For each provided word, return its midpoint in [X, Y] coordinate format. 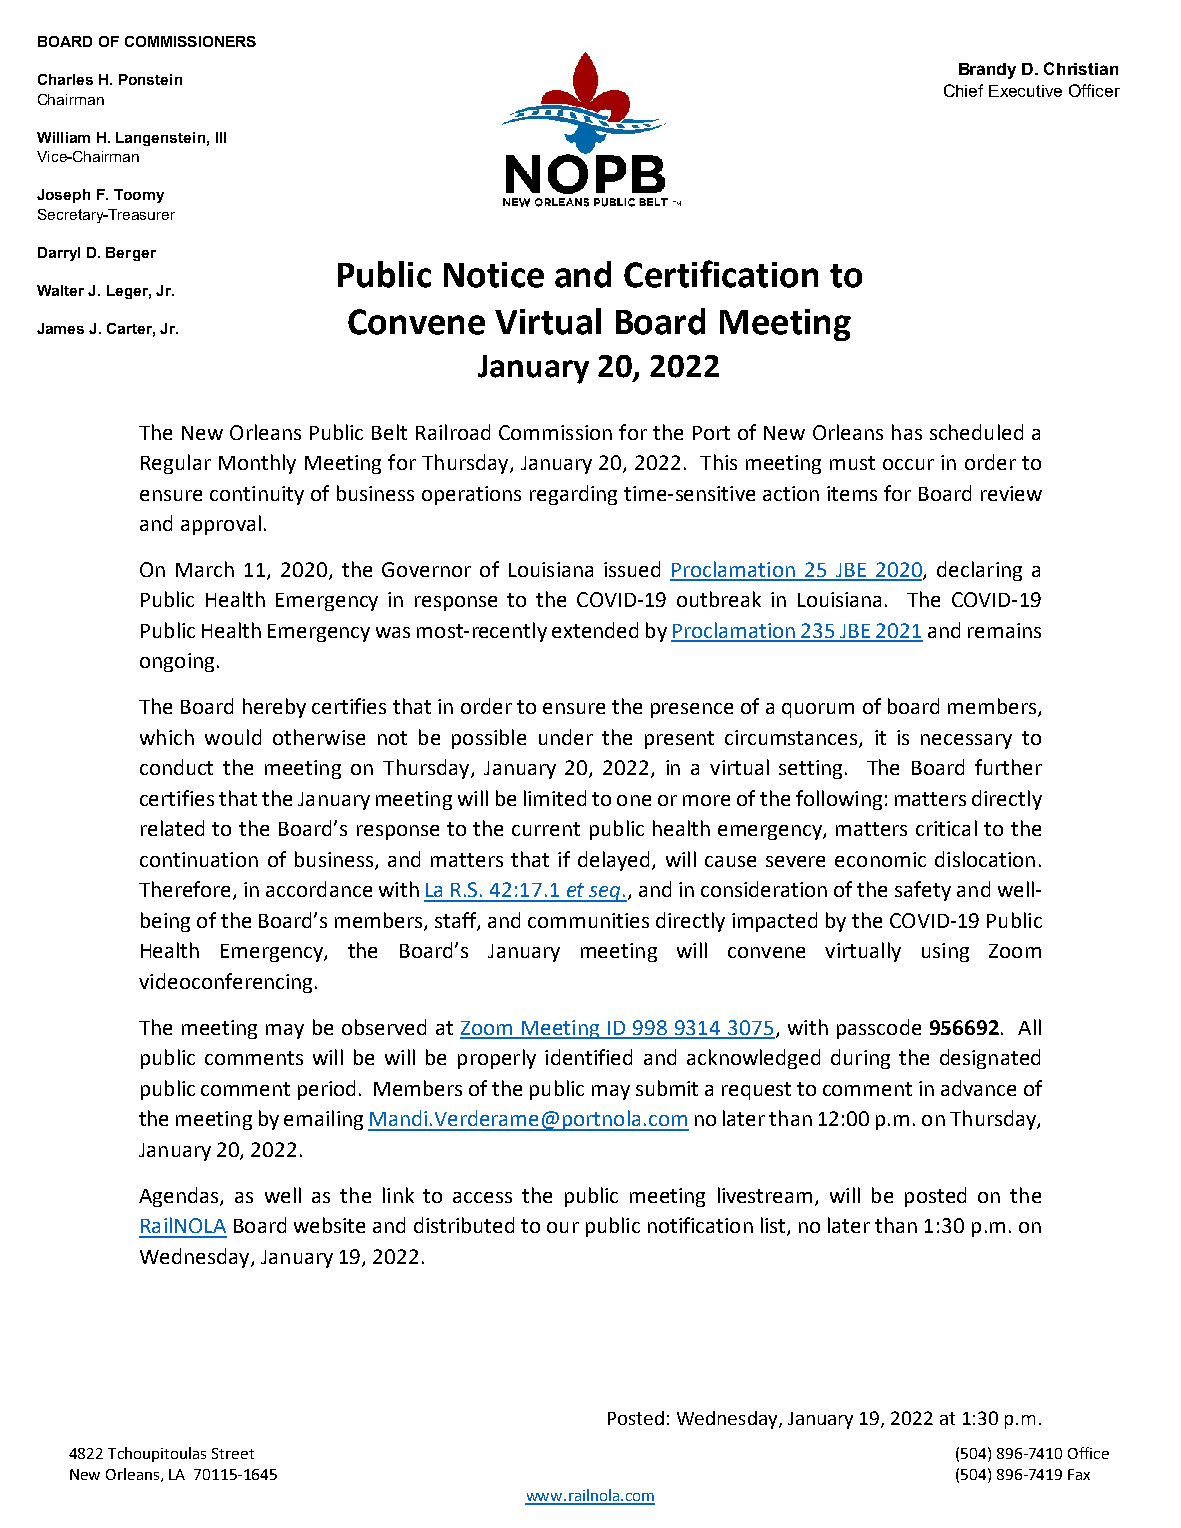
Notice [494, 275]
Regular [176, 464]
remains [1004, 630]
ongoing [177, 662]
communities [588, 920]
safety [923, 891]
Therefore [186, 890]
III [221, 137]
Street [233, 1453]
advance [978, 1088]
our [563, 1227]
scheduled [976, 432]
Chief [963, 90]
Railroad [453, 432]
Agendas [180, 1197]
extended [595, 630]
